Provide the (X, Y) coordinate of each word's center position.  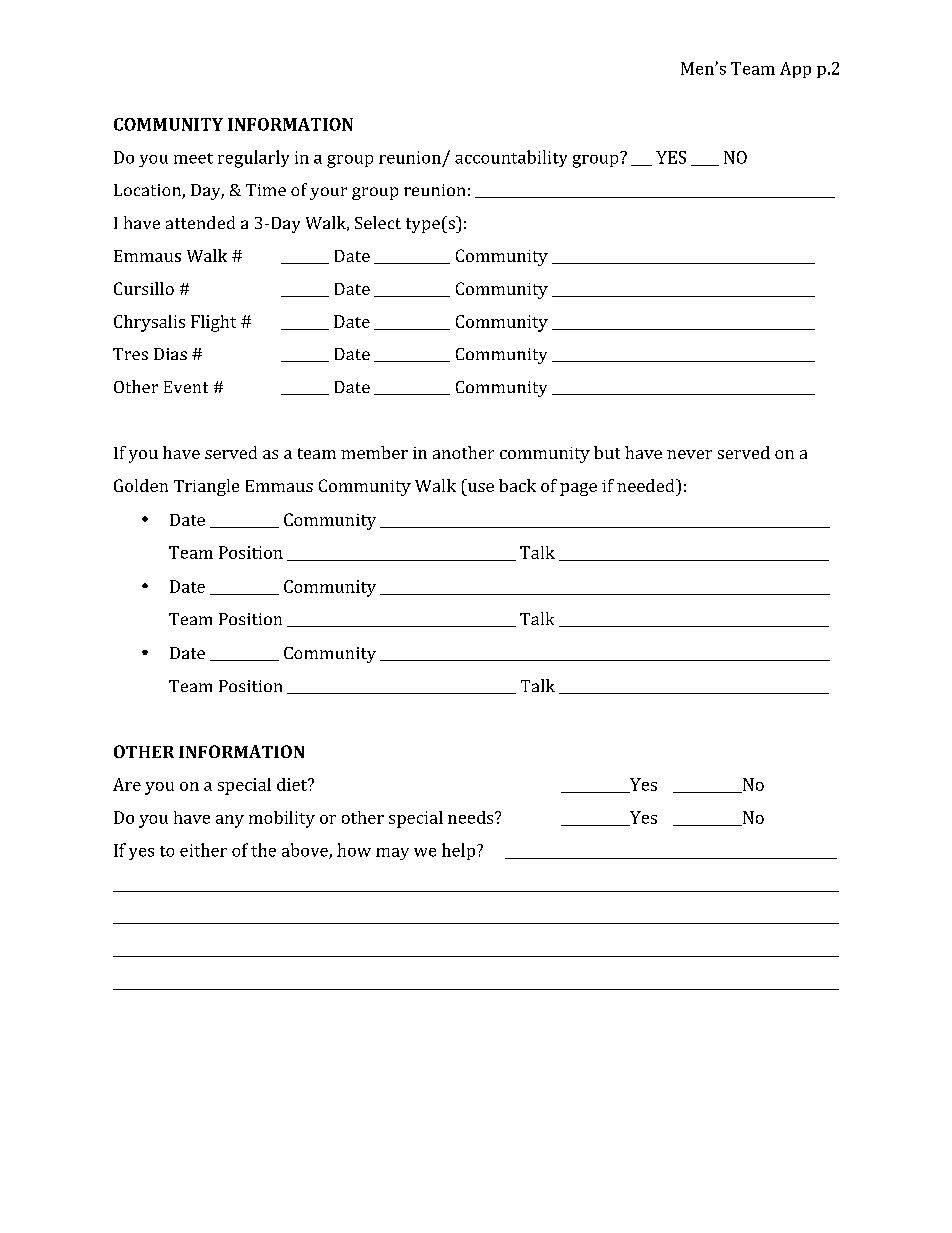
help (460, 851)
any (230, 821)
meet (193, 158)
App (795, 70)
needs (472, 817)
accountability (511, 158)
